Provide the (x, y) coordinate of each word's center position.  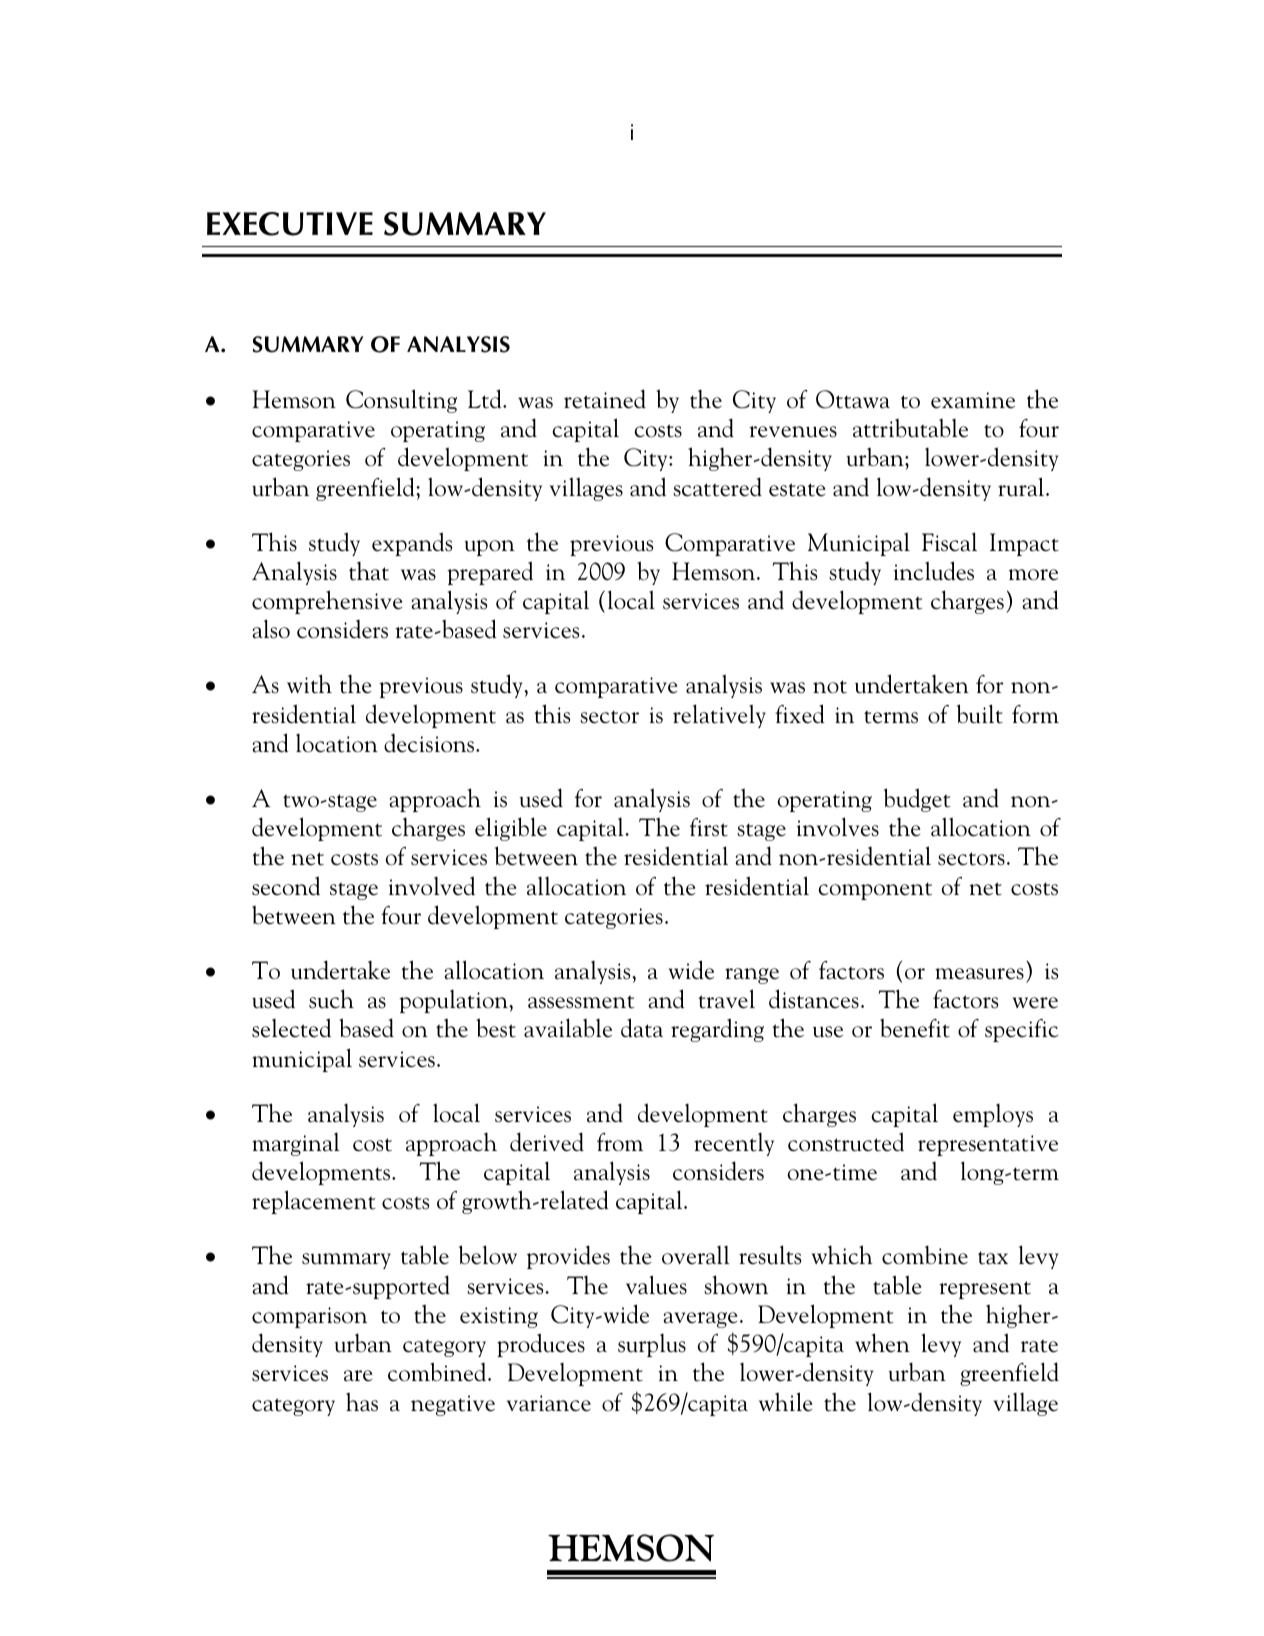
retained (605, 399)
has (362, 1402)
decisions (430, 743)
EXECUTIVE (290, 224)
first (709, 827)
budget (917, 800)
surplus (652, 1345)
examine (973, 400)
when (882, 1343)
